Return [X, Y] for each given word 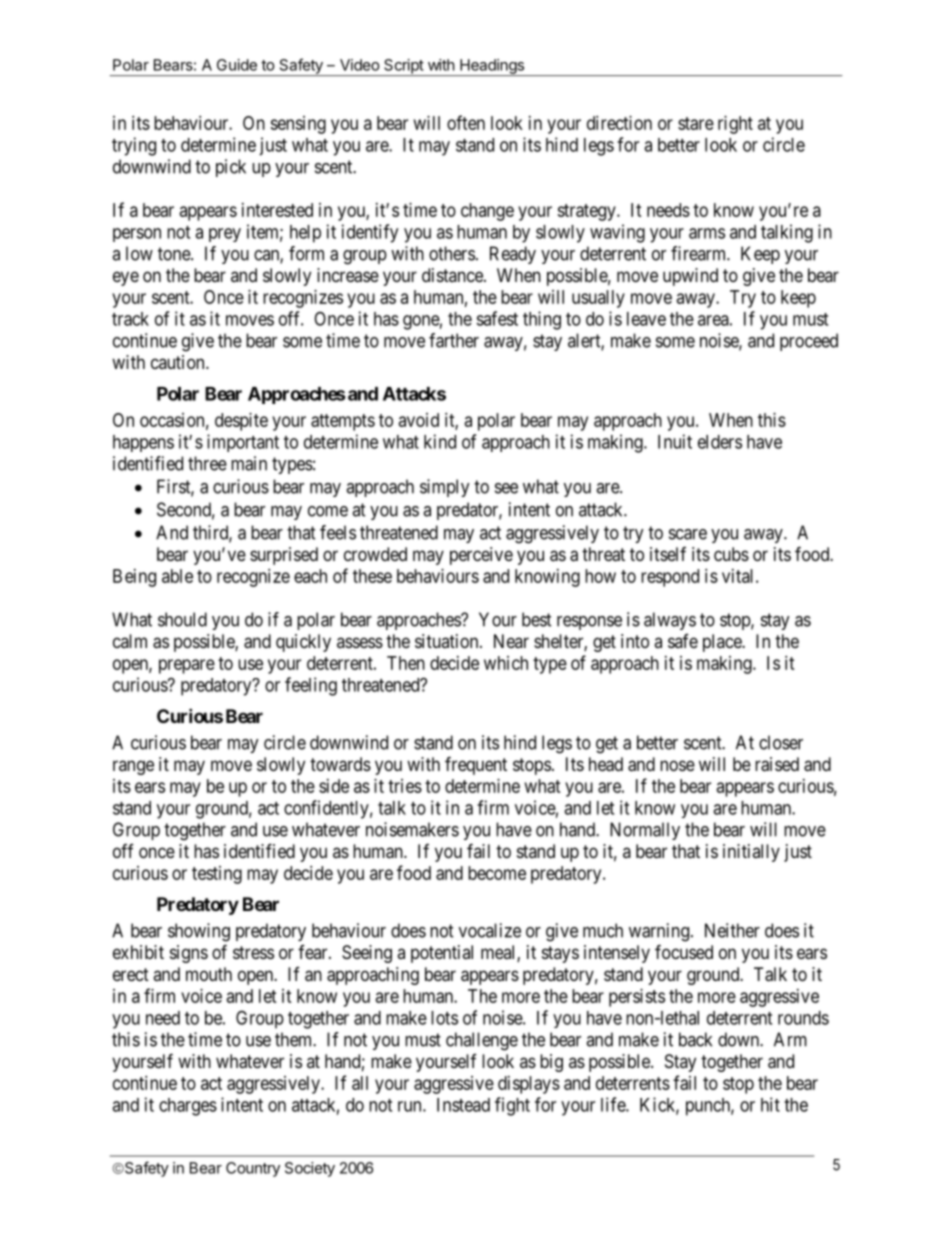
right [735, 125]
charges [188, 1107]
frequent [476, 765]
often [466, 122]
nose [677, 765]
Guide [237, 65]
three [207, 463]
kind [440, 441]
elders [720, 442]
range [133, 767]
